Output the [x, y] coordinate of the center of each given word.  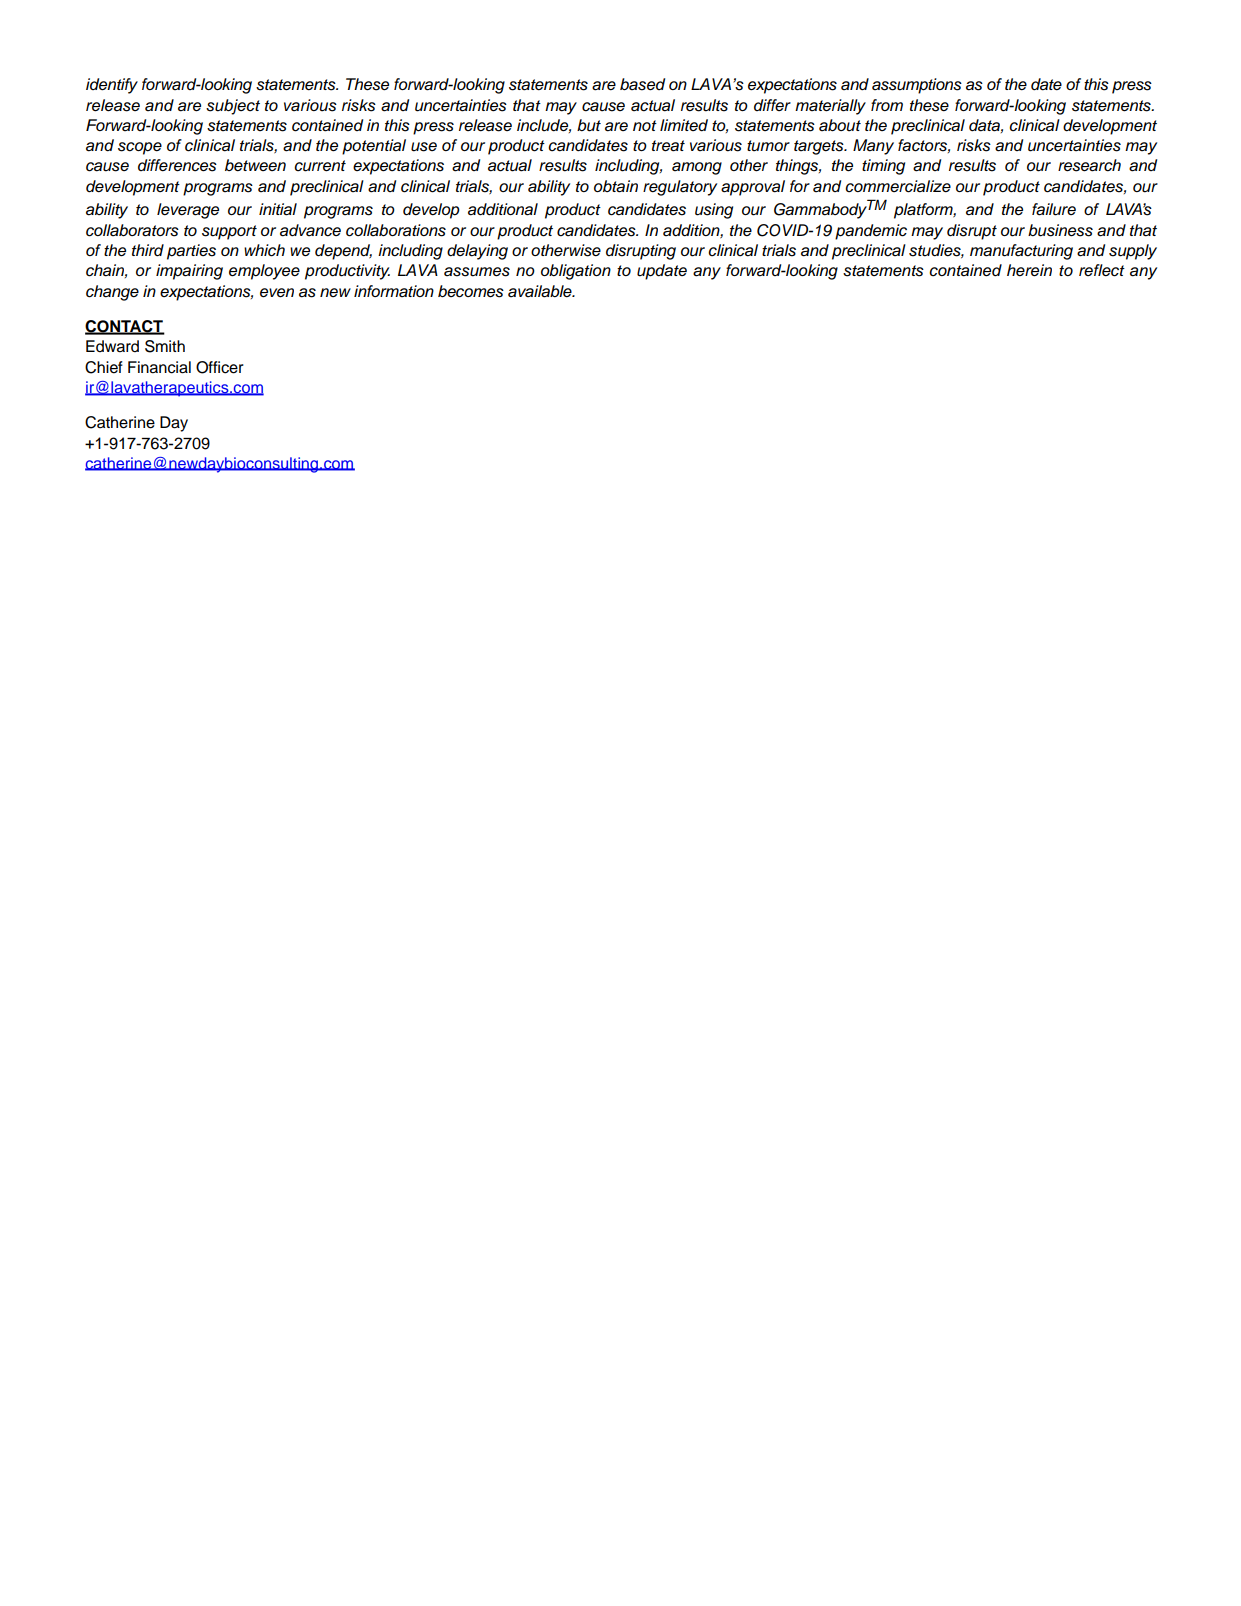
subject [233, 107]
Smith [165, 346]
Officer [220, 367]
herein [1029, 270]
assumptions [917, 86]
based [642, 84]
